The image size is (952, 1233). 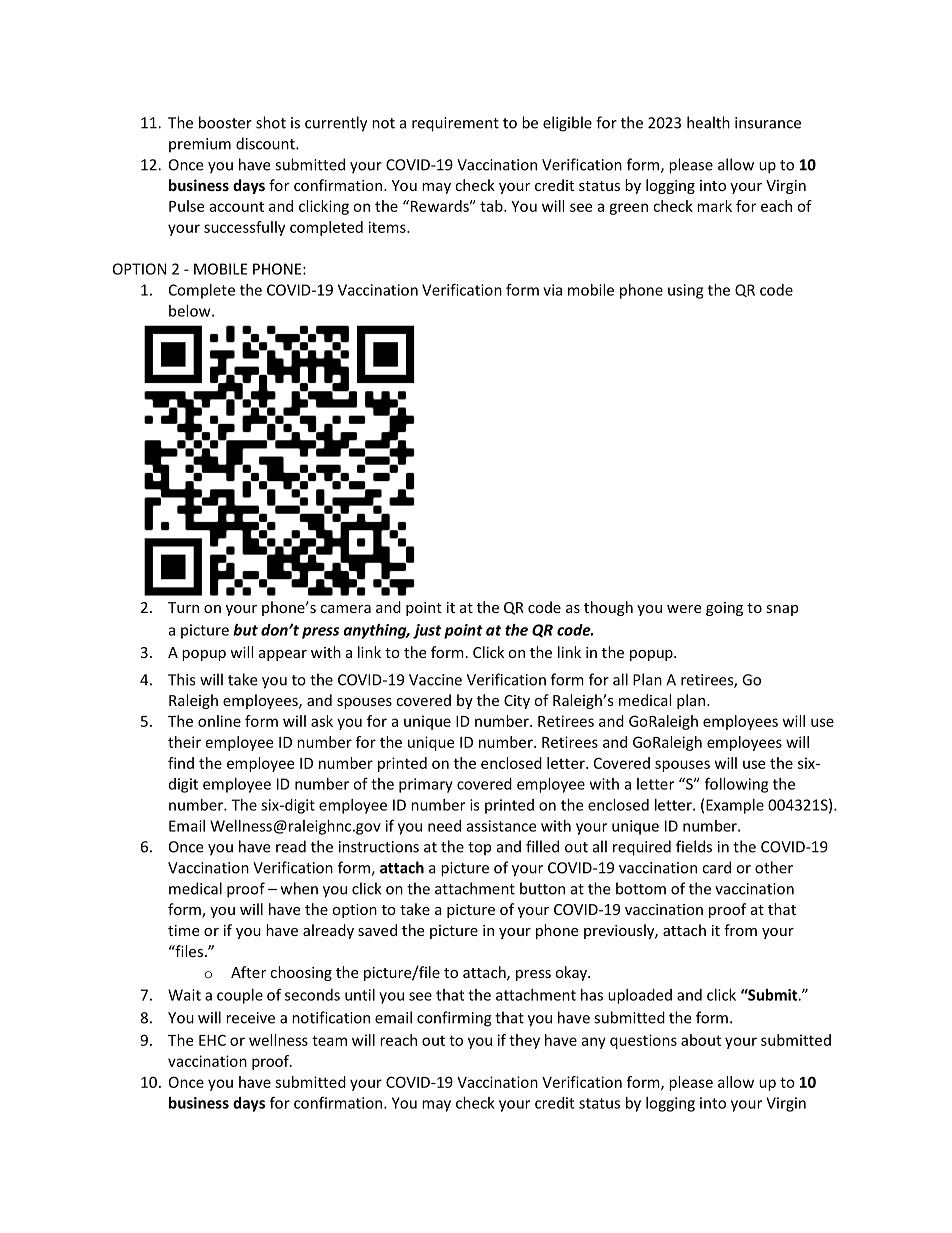 I want to click on Example, so click(x=735, y=806).
